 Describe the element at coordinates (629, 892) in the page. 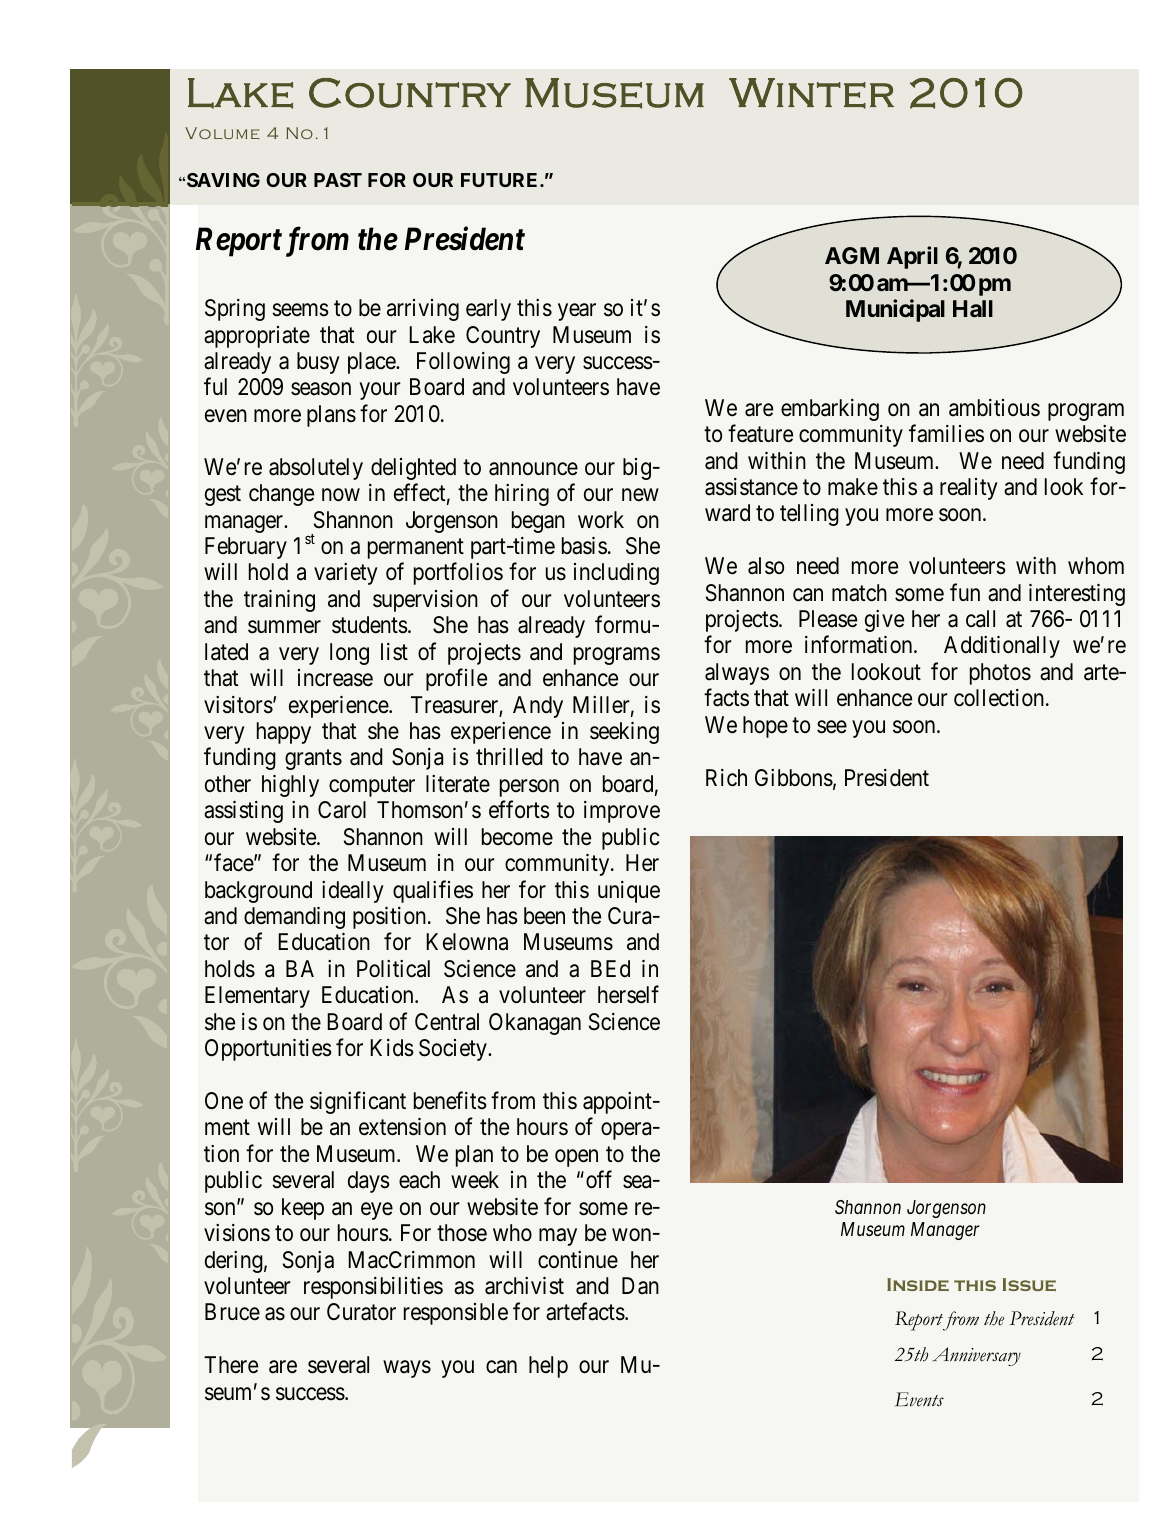

I see `unique` at that location.
